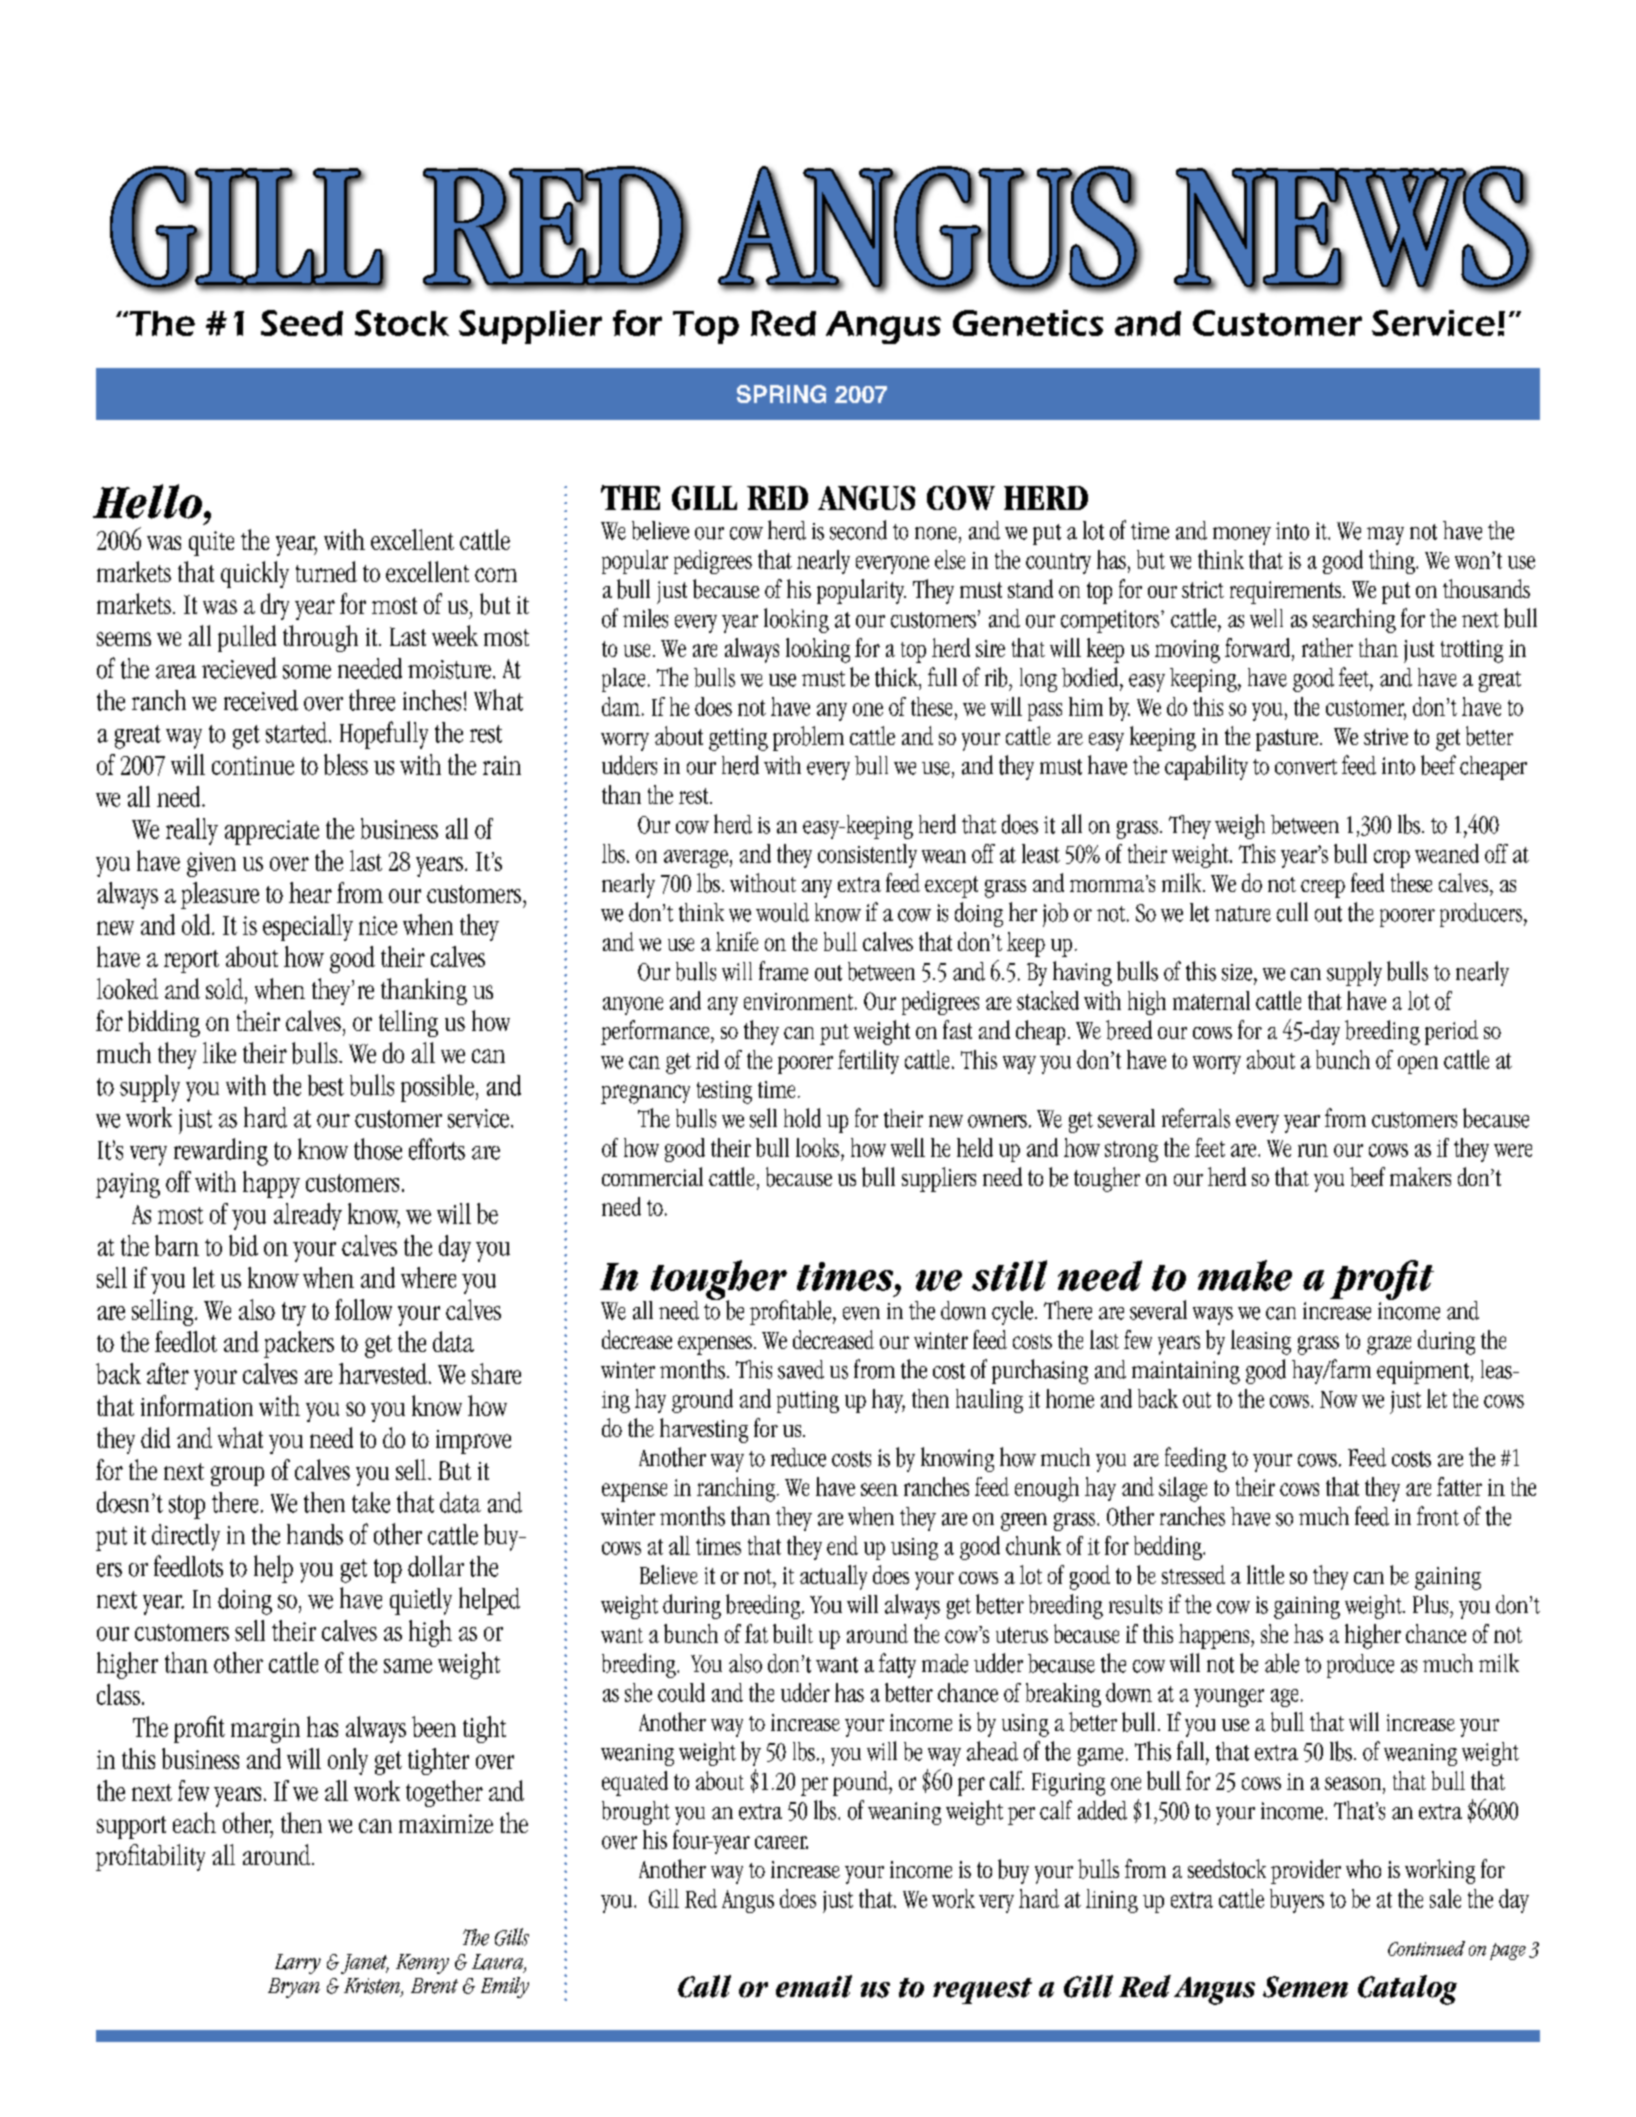 The image size is (1636, 2117). Describe the element at coordinates (298, 1964) in the screenshot. I see `Larry` at that location.
